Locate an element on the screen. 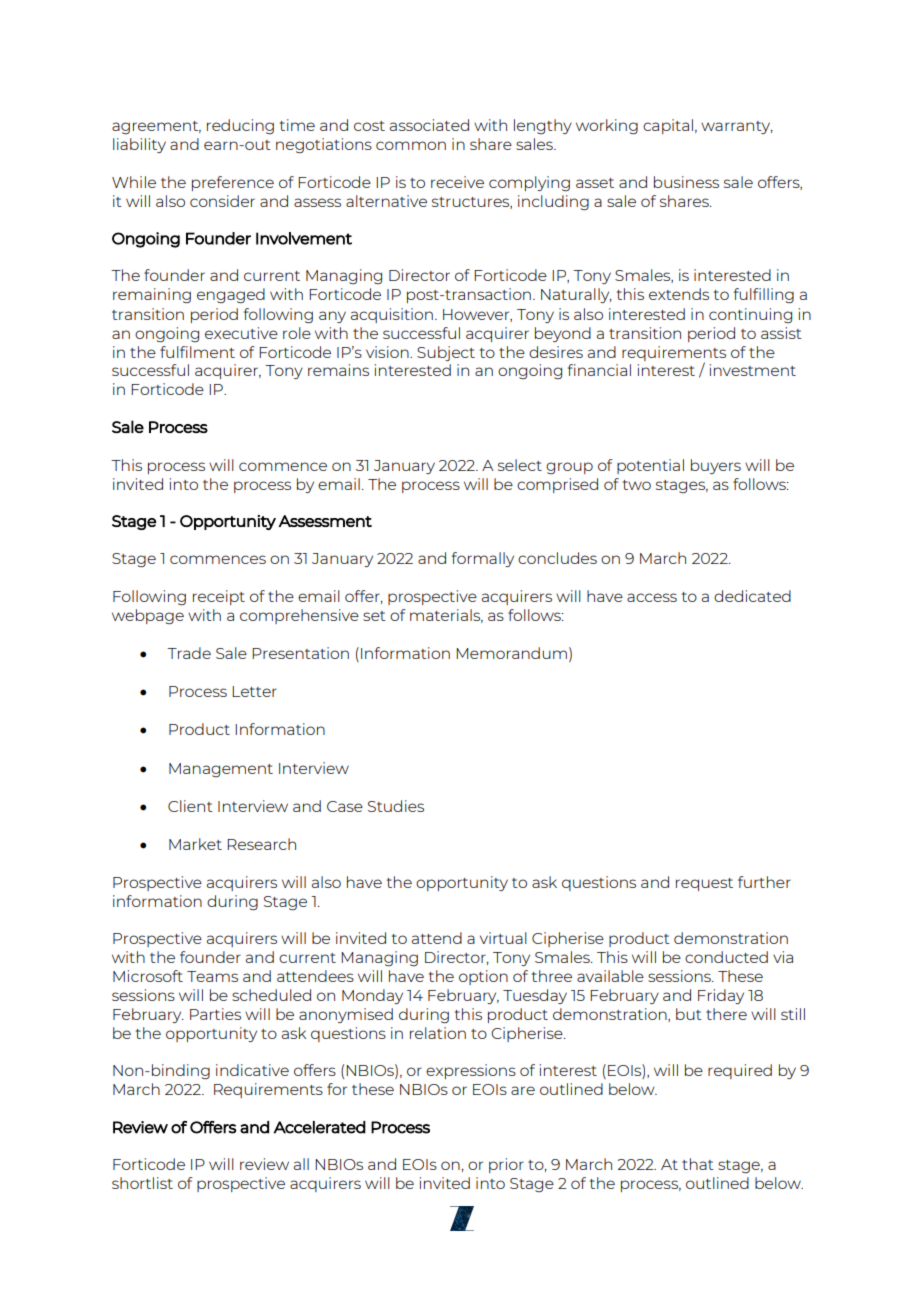  preference is located at coordinates (233, 183).
